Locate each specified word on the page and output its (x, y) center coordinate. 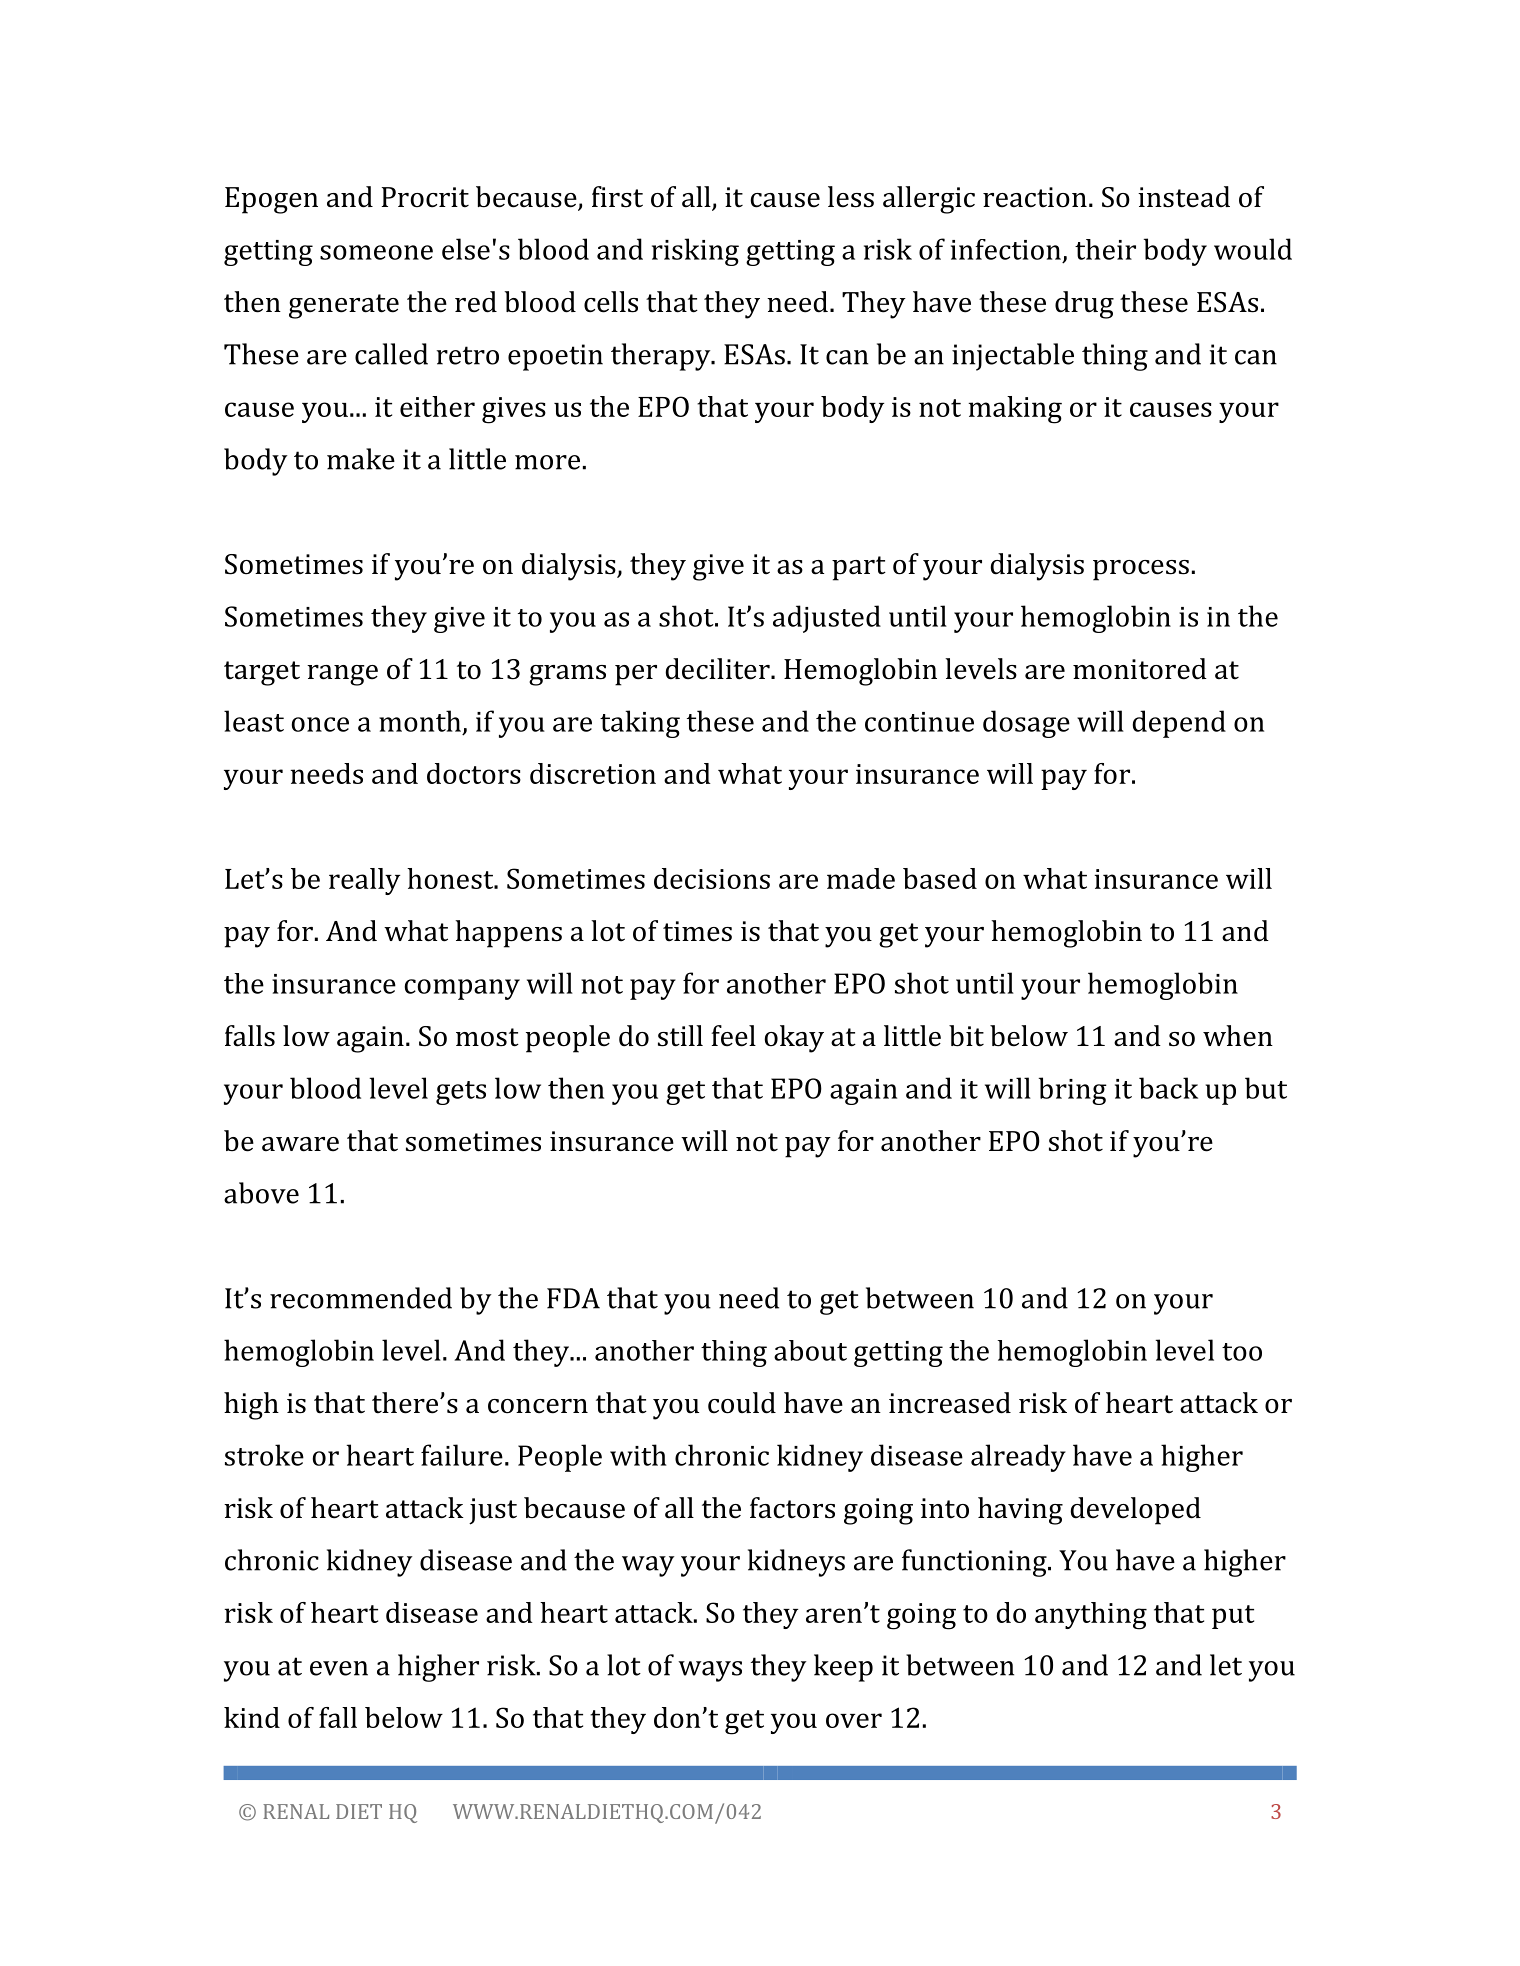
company (462, 989)
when (1238, 1036)
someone (376, 252)
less (851, 197)
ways (710, 1671)
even (339, 1668)
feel (733, 1036)
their (1105, 249)
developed (1135, 1511)
